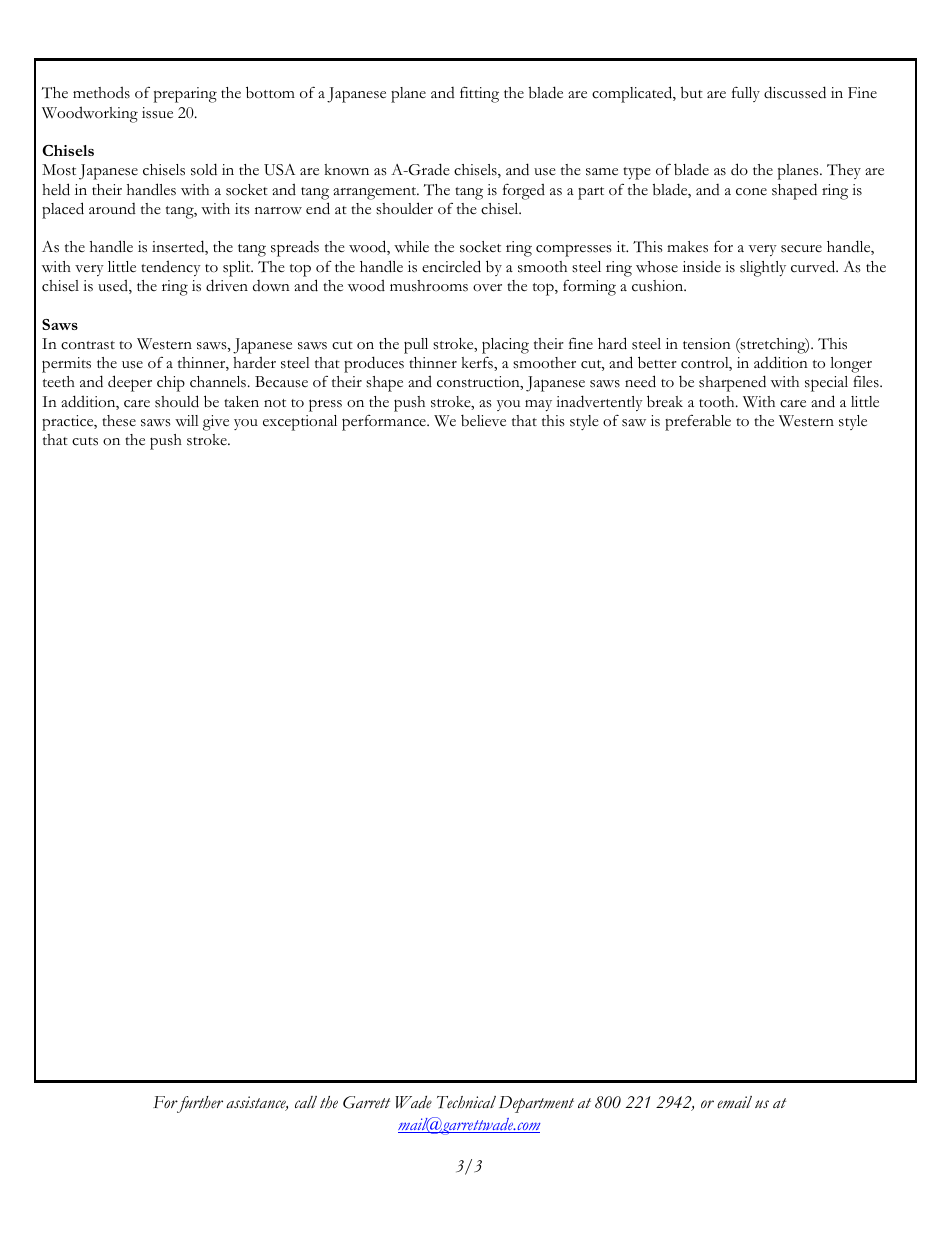 This document has height=1233, width=952. What do you see at coordinates (198, 1104) in the document?
I see `further` at bounding box center [198, 1104].
